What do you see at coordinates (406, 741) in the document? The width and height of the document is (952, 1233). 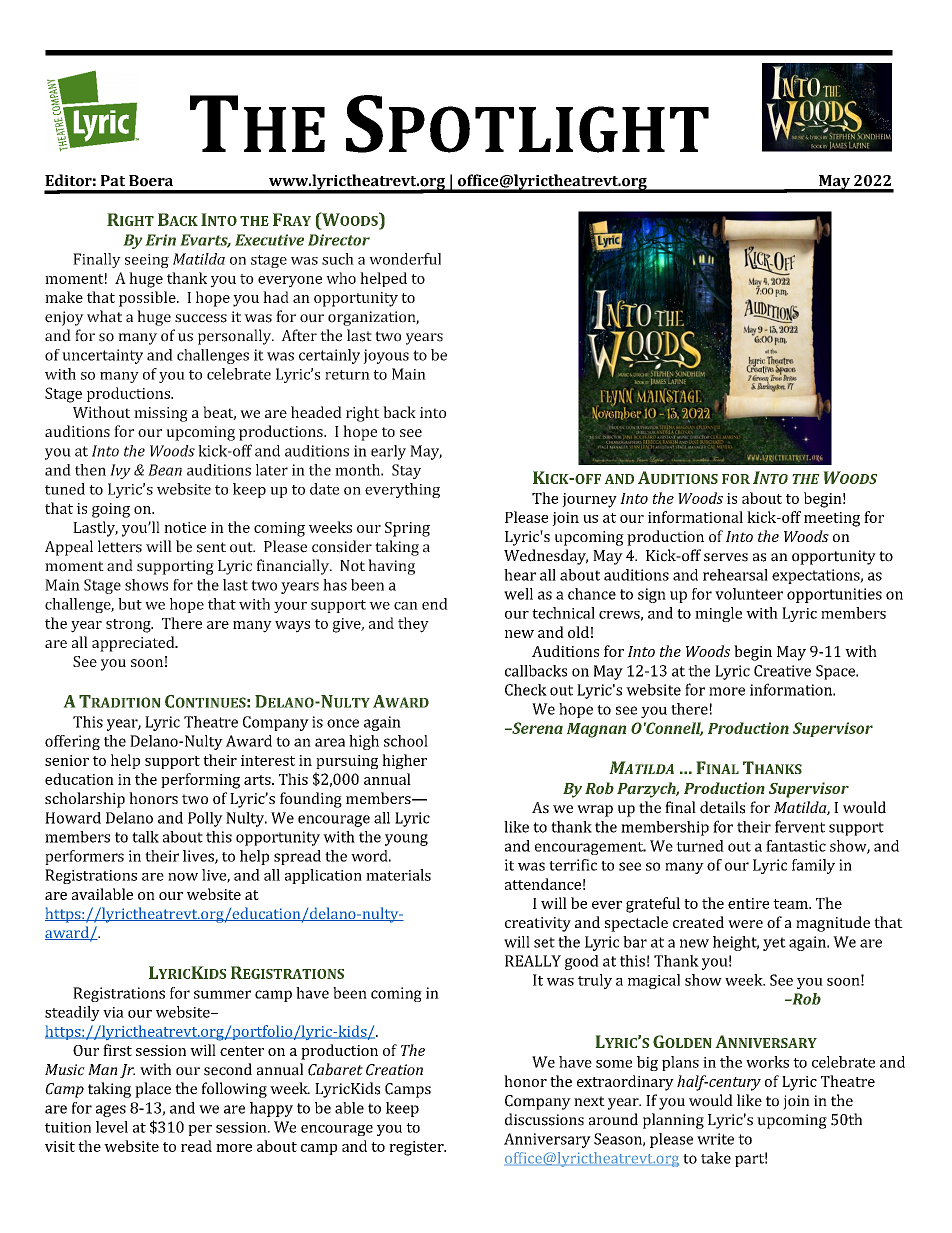 I see `school` at bounding box center [406, 741].
